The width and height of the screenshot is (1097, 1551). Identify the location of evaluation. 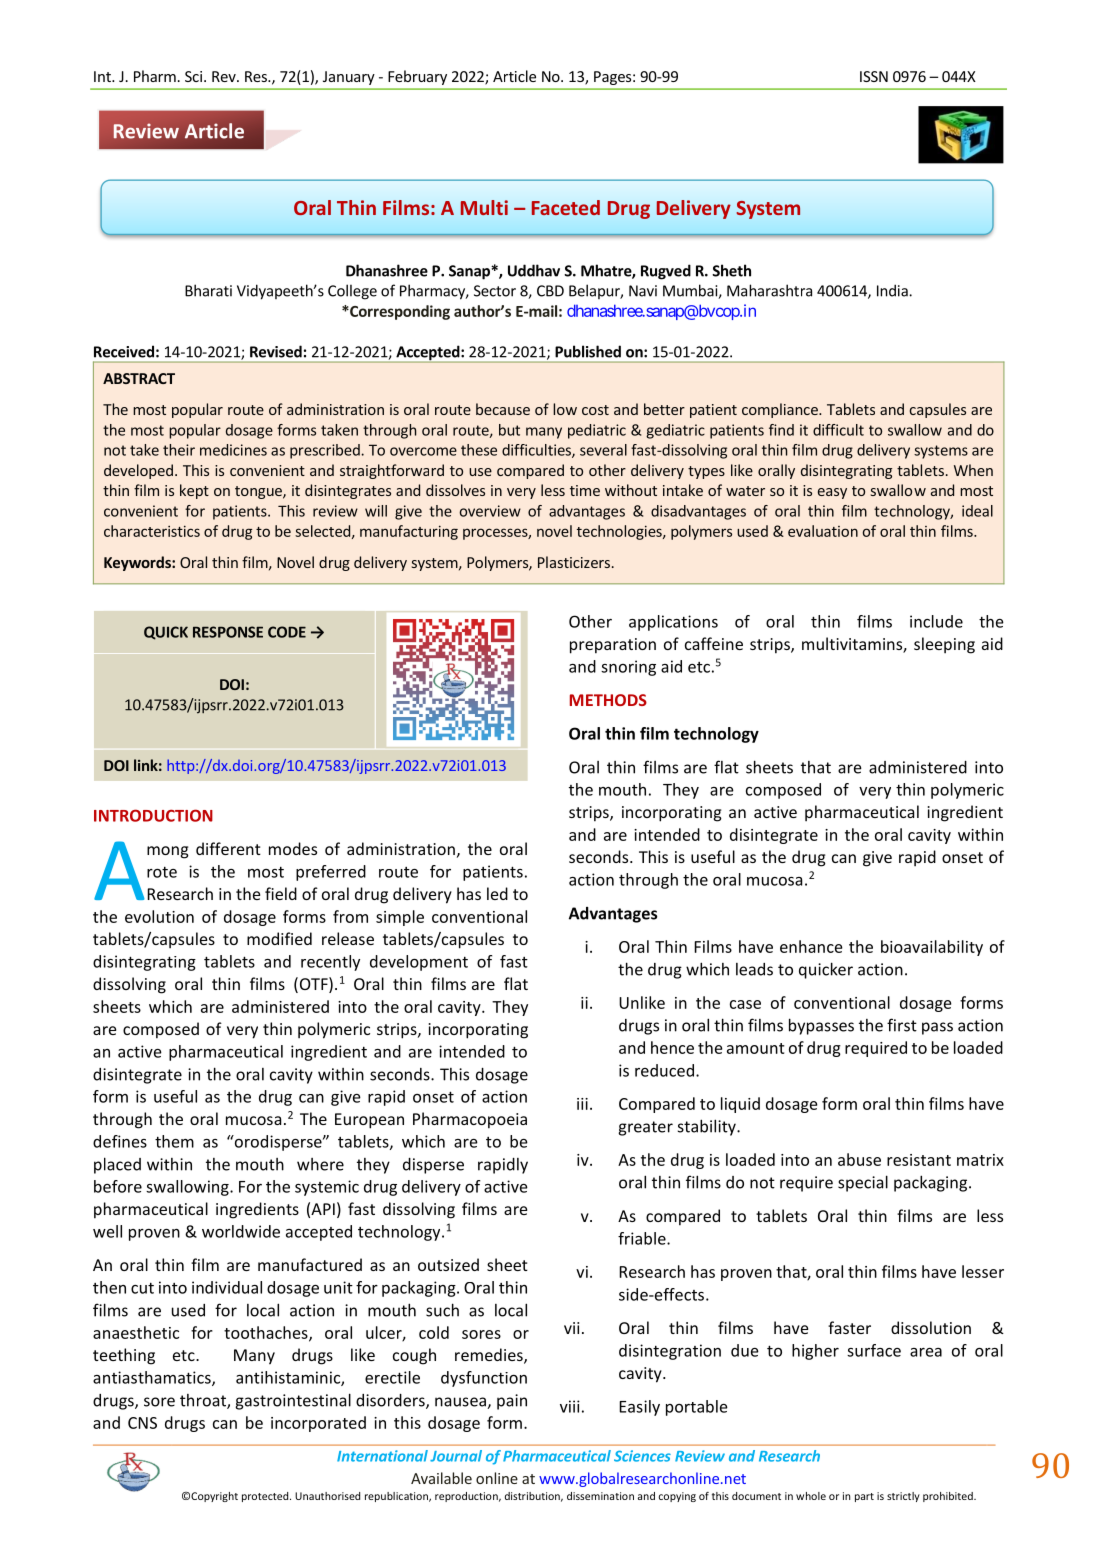
(823, 531).
